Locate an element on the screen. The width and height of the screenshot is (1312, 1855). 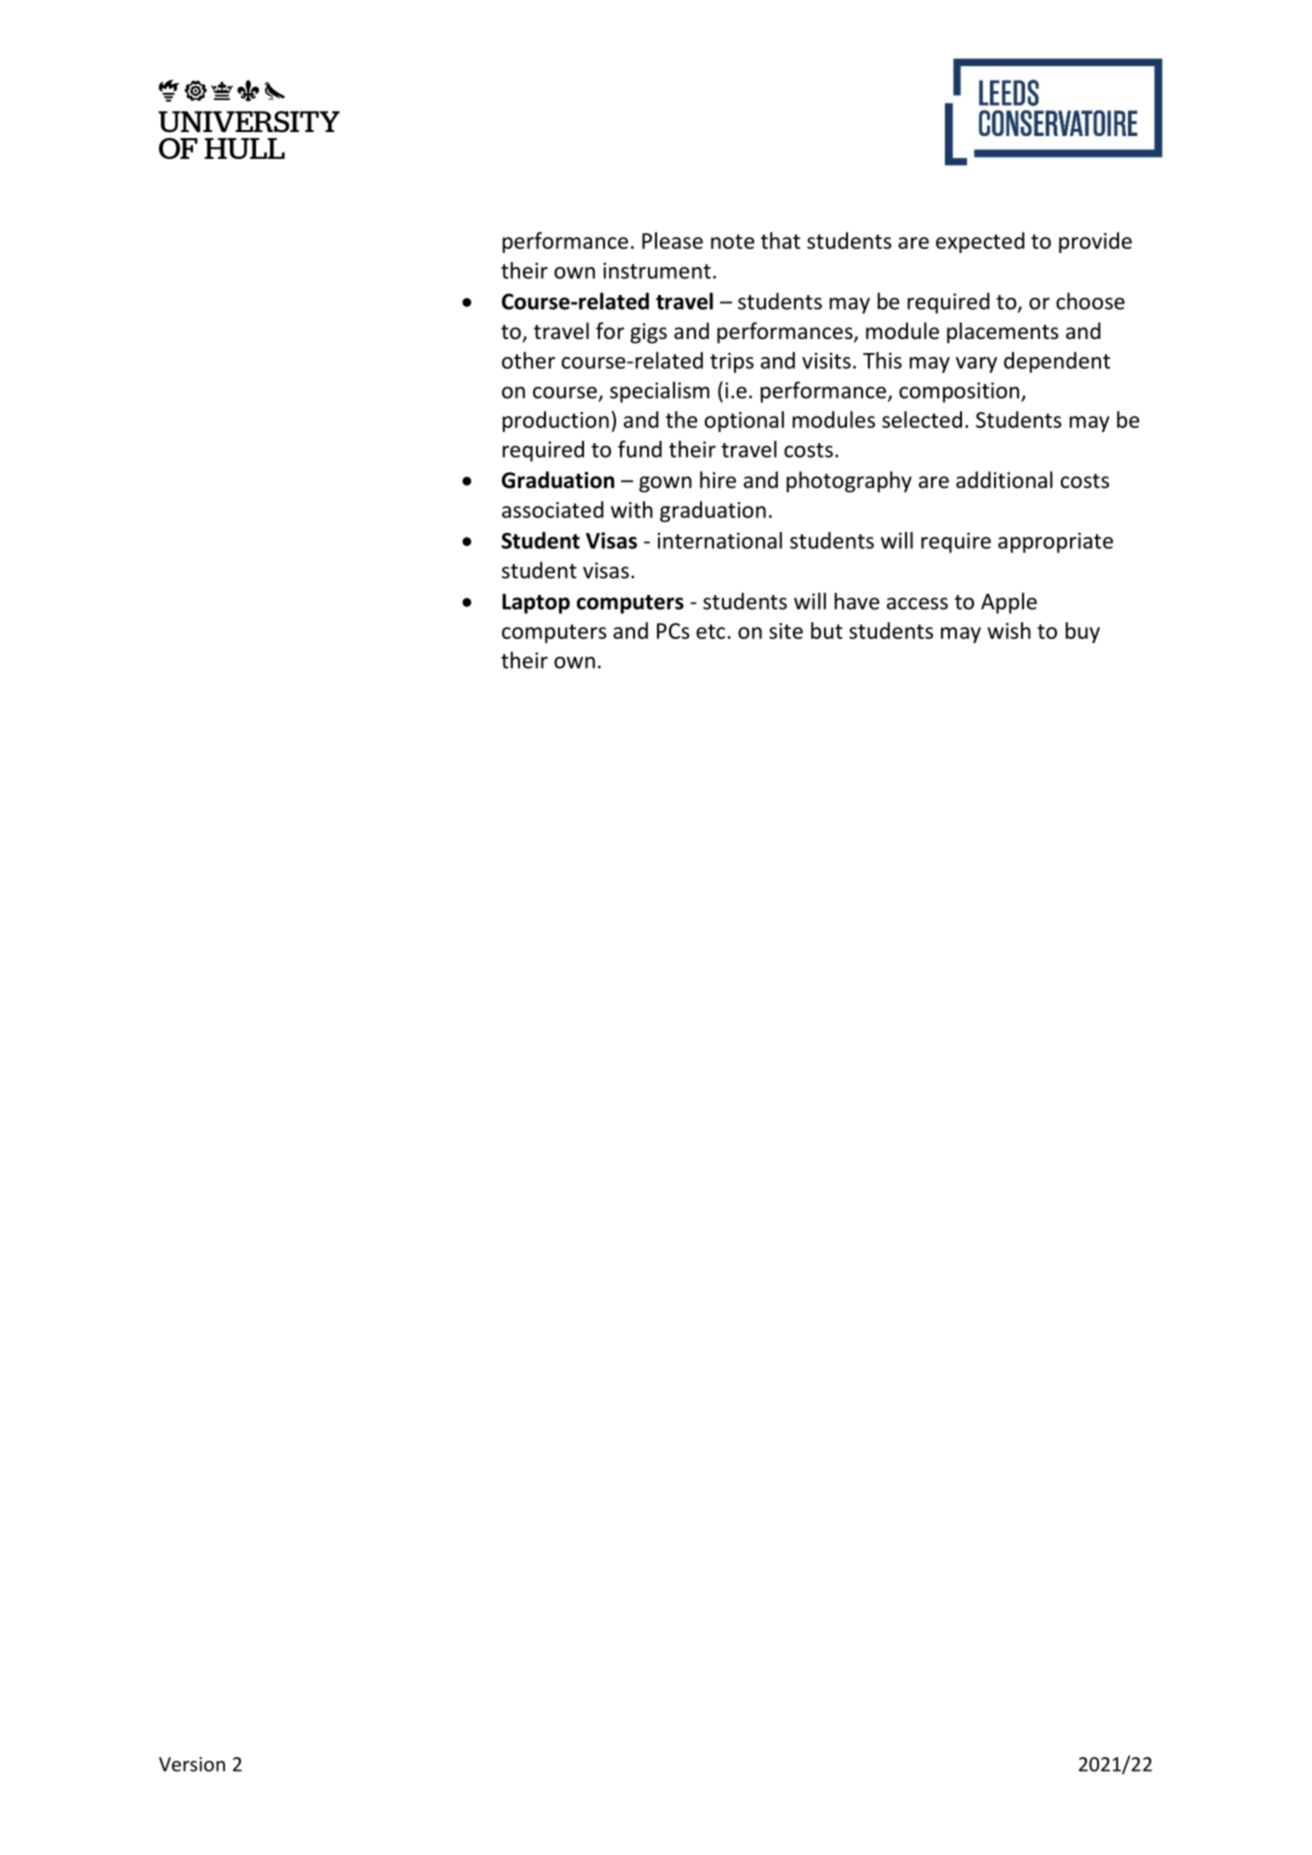
other is located at coordinates (528, 360).
